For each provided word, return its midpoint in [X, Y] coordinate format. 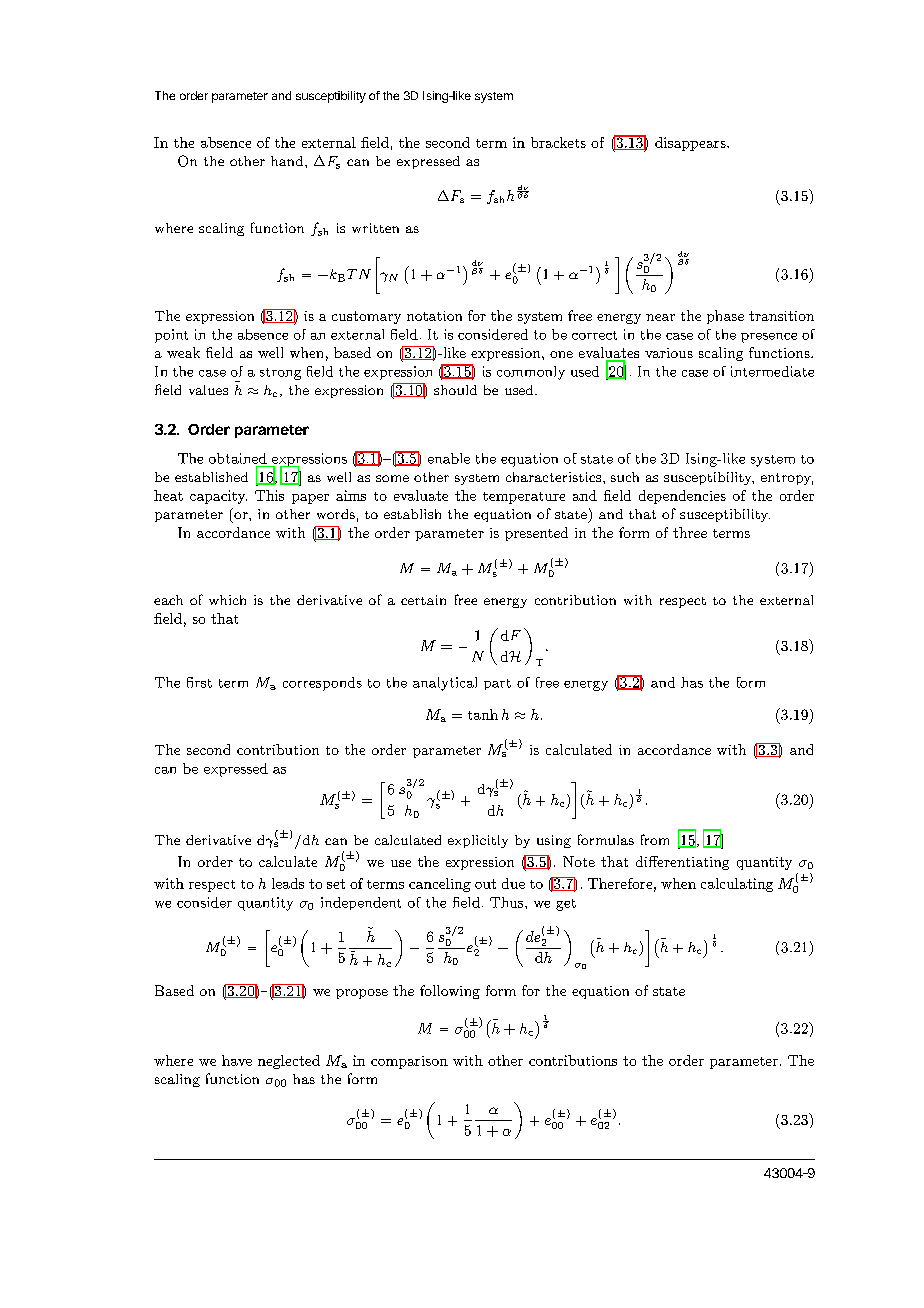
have [237, 1060]
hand [288, 161]
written [375, 228]
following [450, 992]
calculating [737, 885]
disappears [691, 144]
